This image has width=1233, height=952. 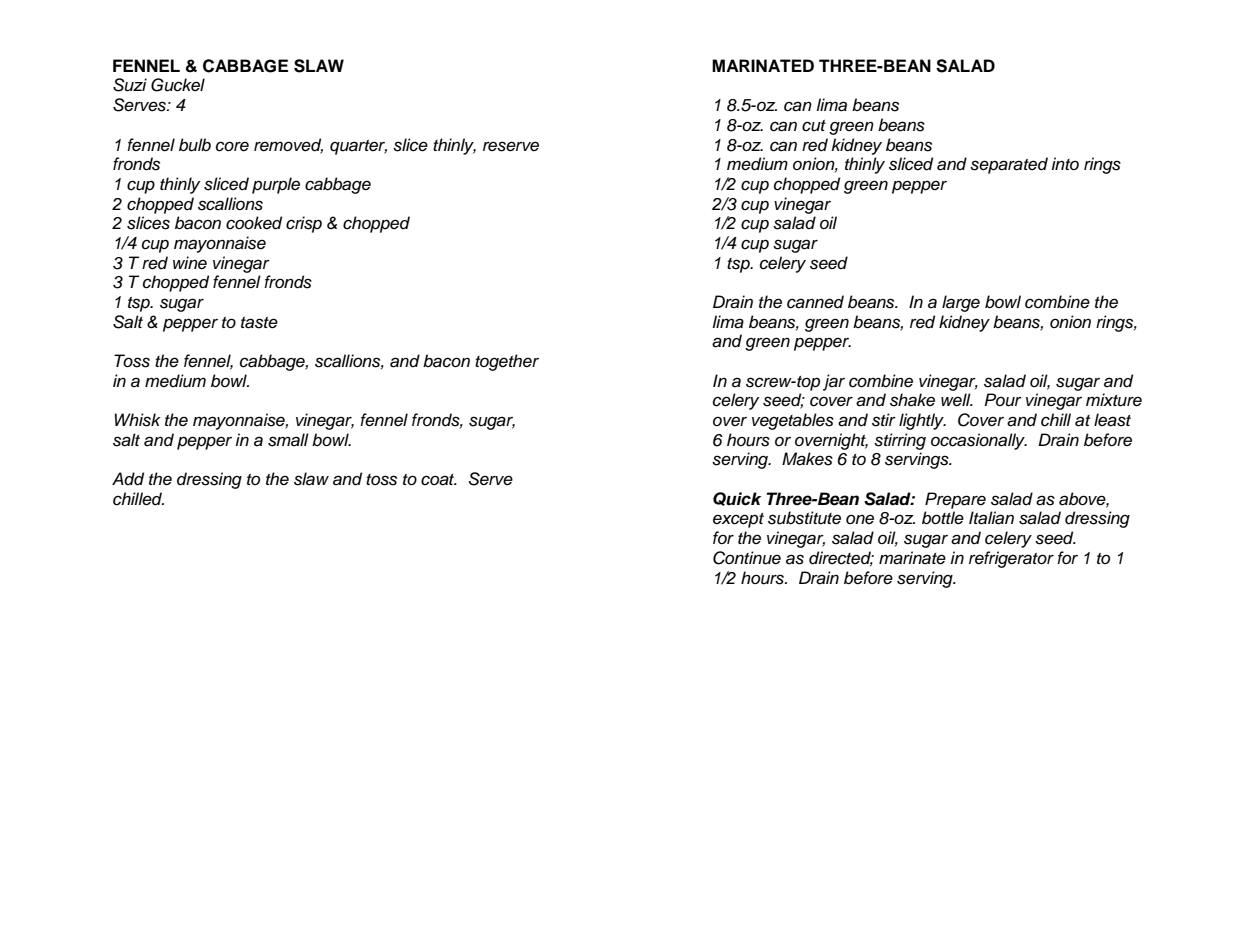 What do you see at coordinates (814, 126) in the image?
I see `cut` at bounding box center [814, 126].
